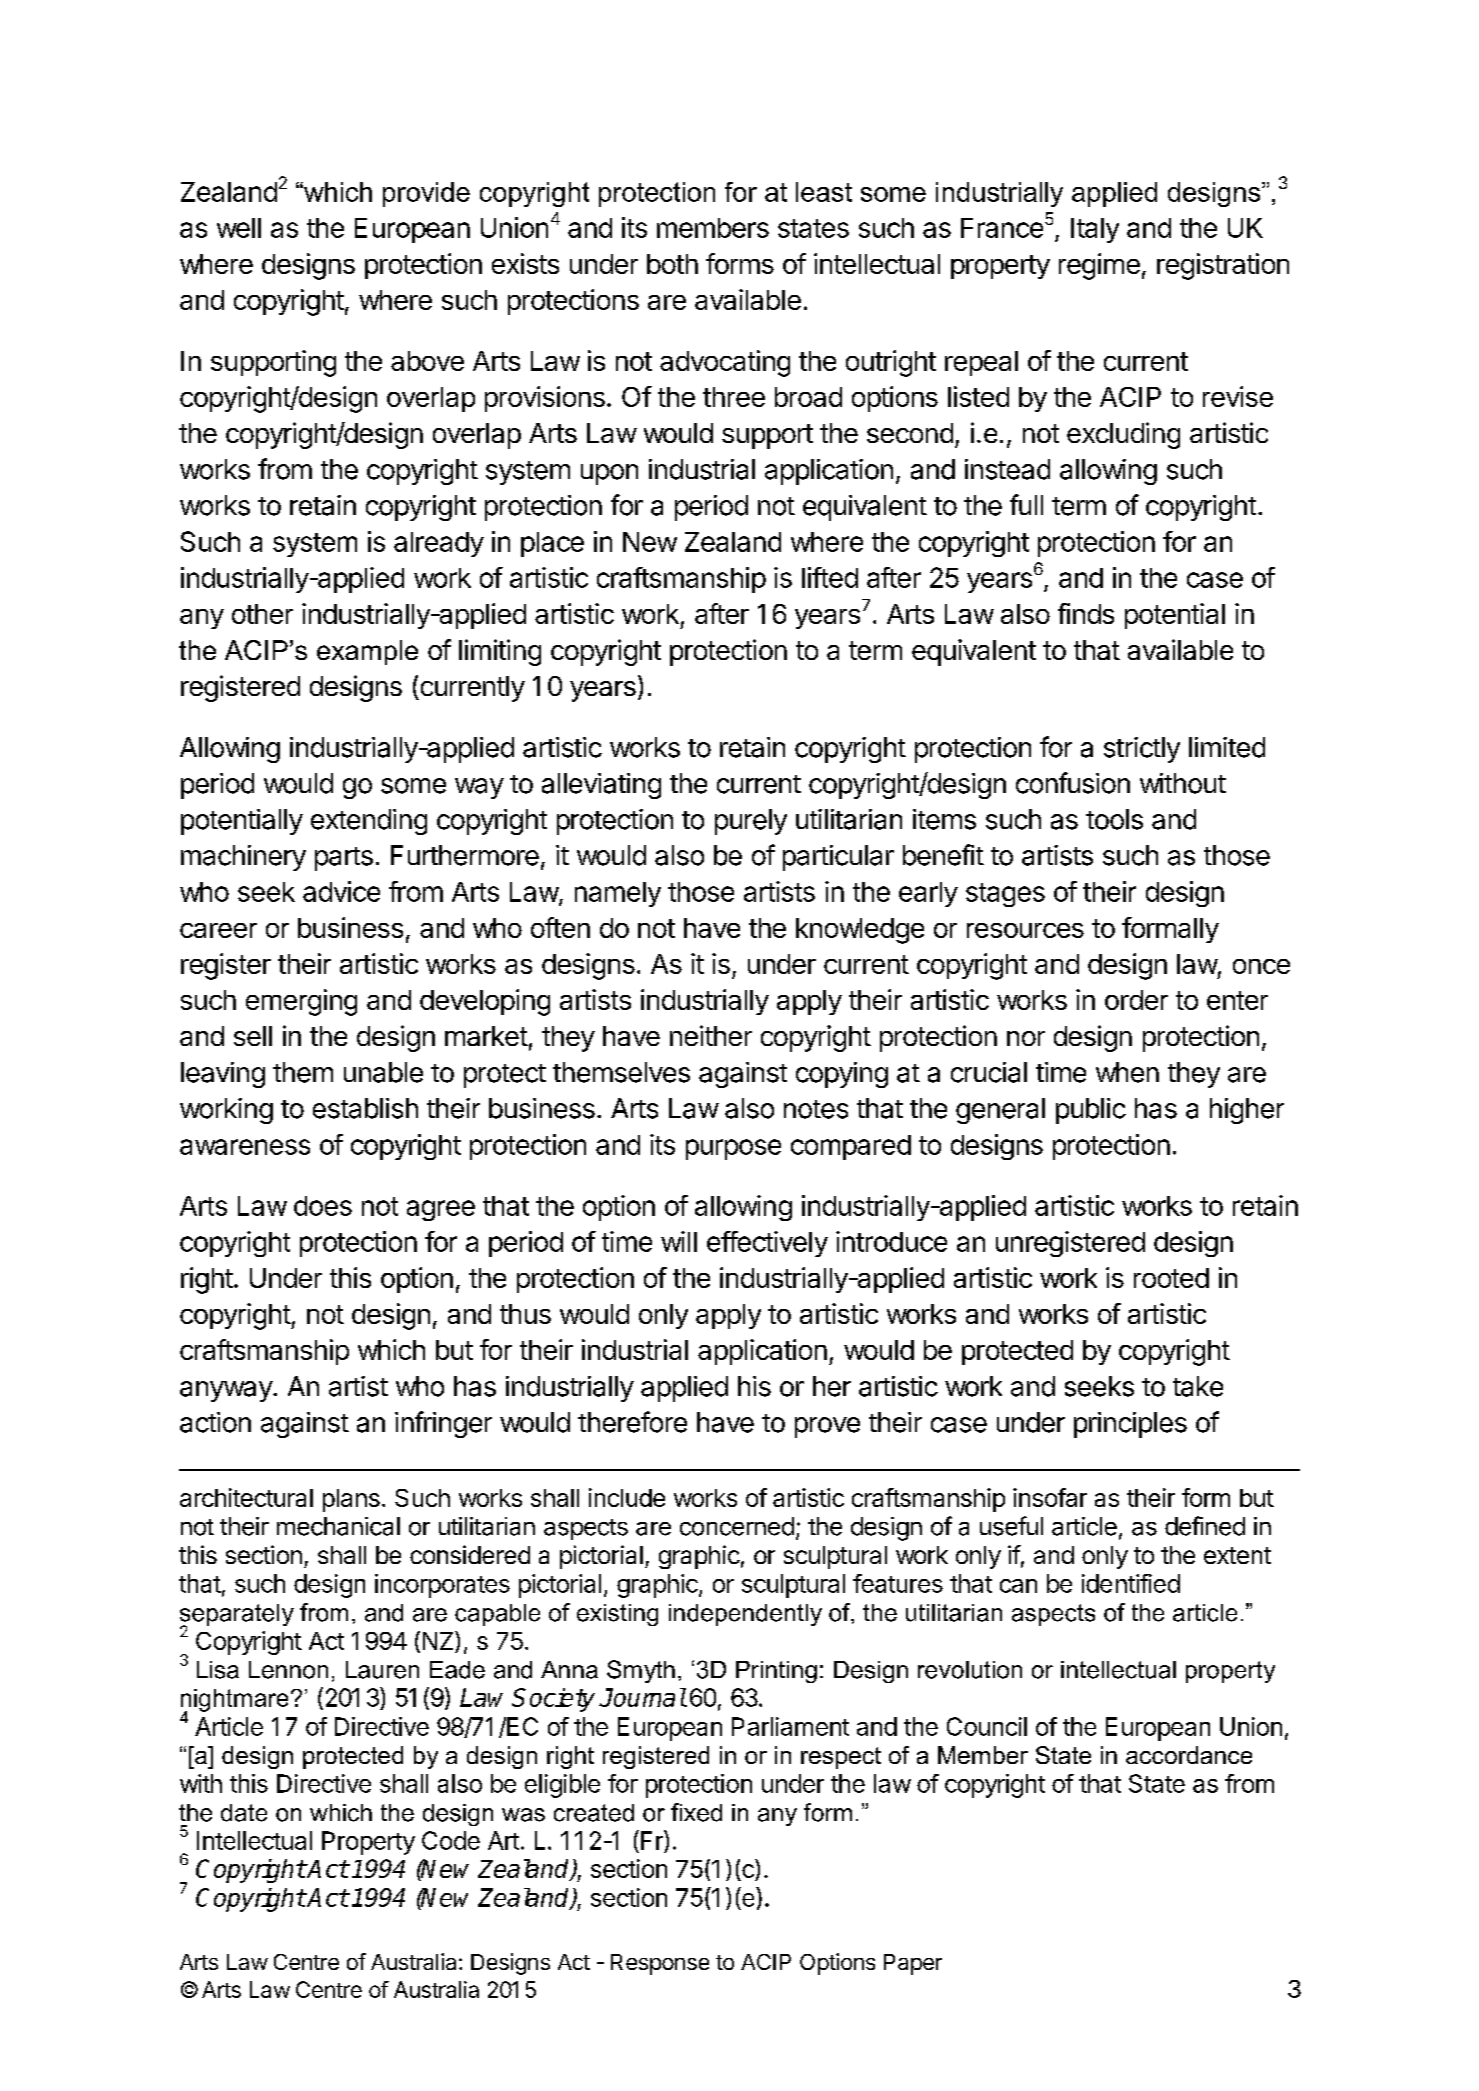  Describe the element at coordinates (451, 1840) in the page. I see `Code` at that location.
